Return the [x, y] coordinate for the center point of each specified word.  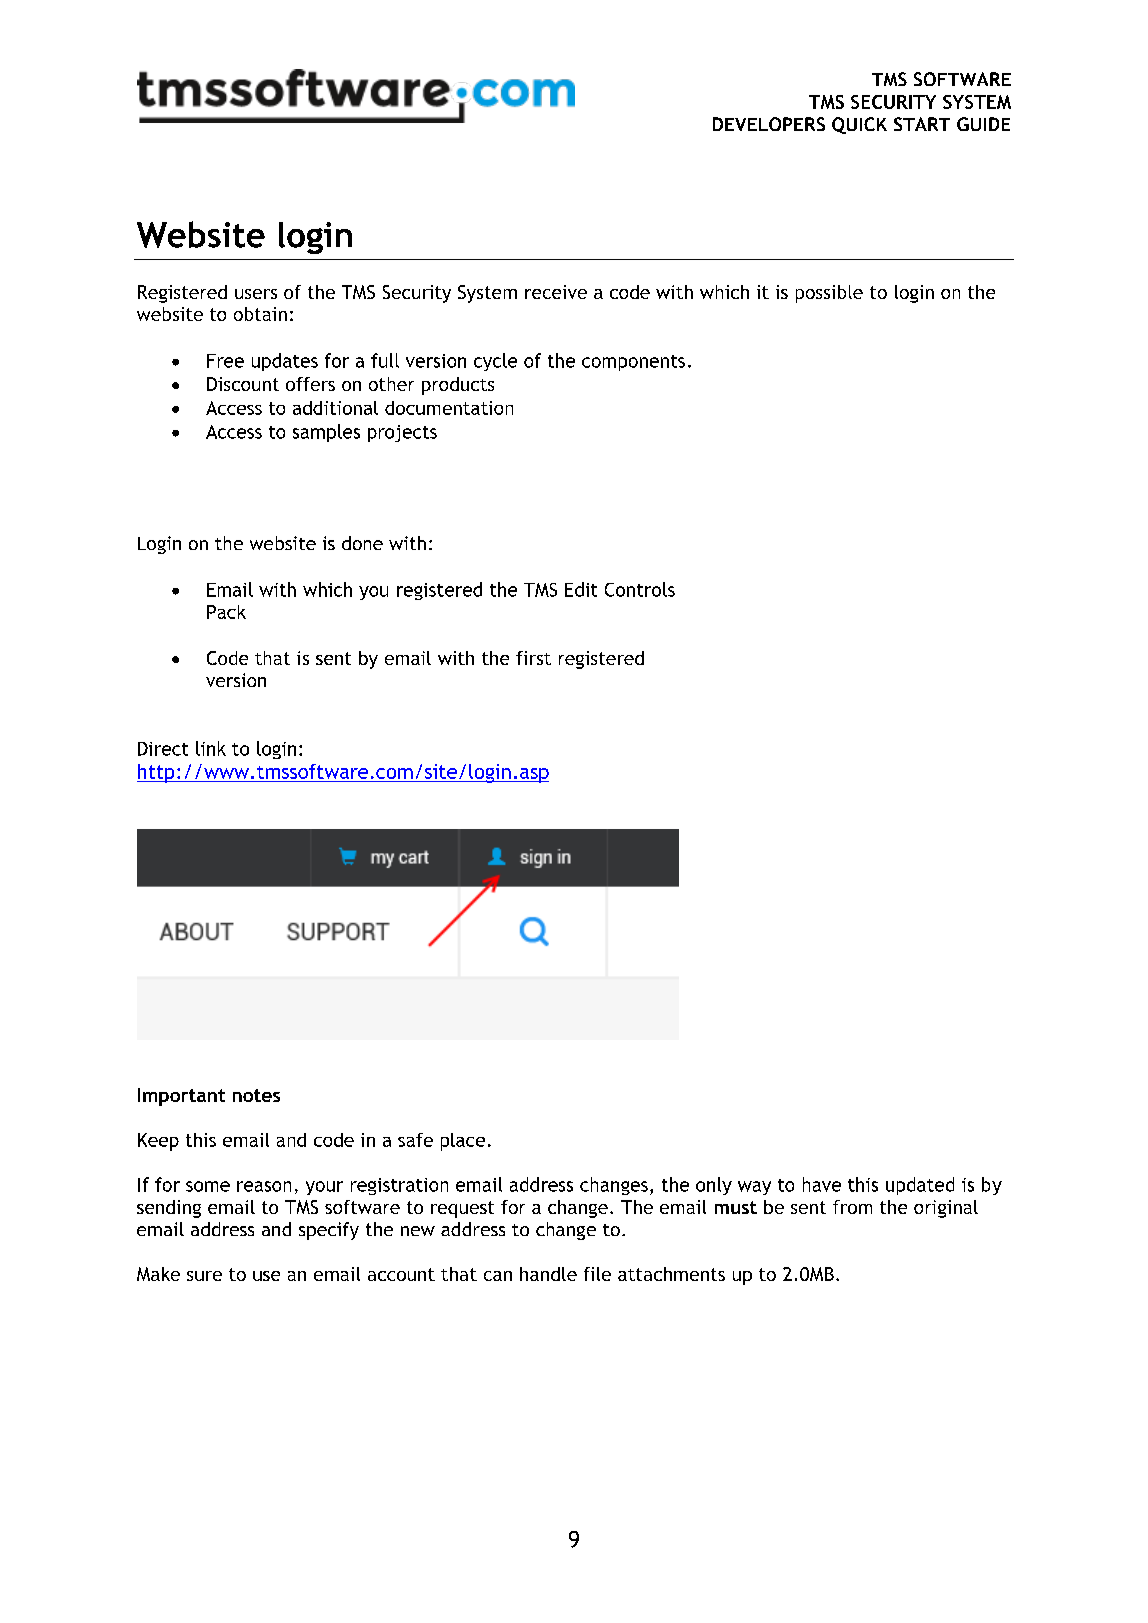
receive [556, 292]
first [533, 658]
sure [204, 1276]
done [362, 543]
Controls [640, 589]
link [211, 748]
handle [548, 1274]
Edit [581, 589]
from [852, 1207]
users [256, 294]
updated [920, 1186]
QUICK [859, 125]
